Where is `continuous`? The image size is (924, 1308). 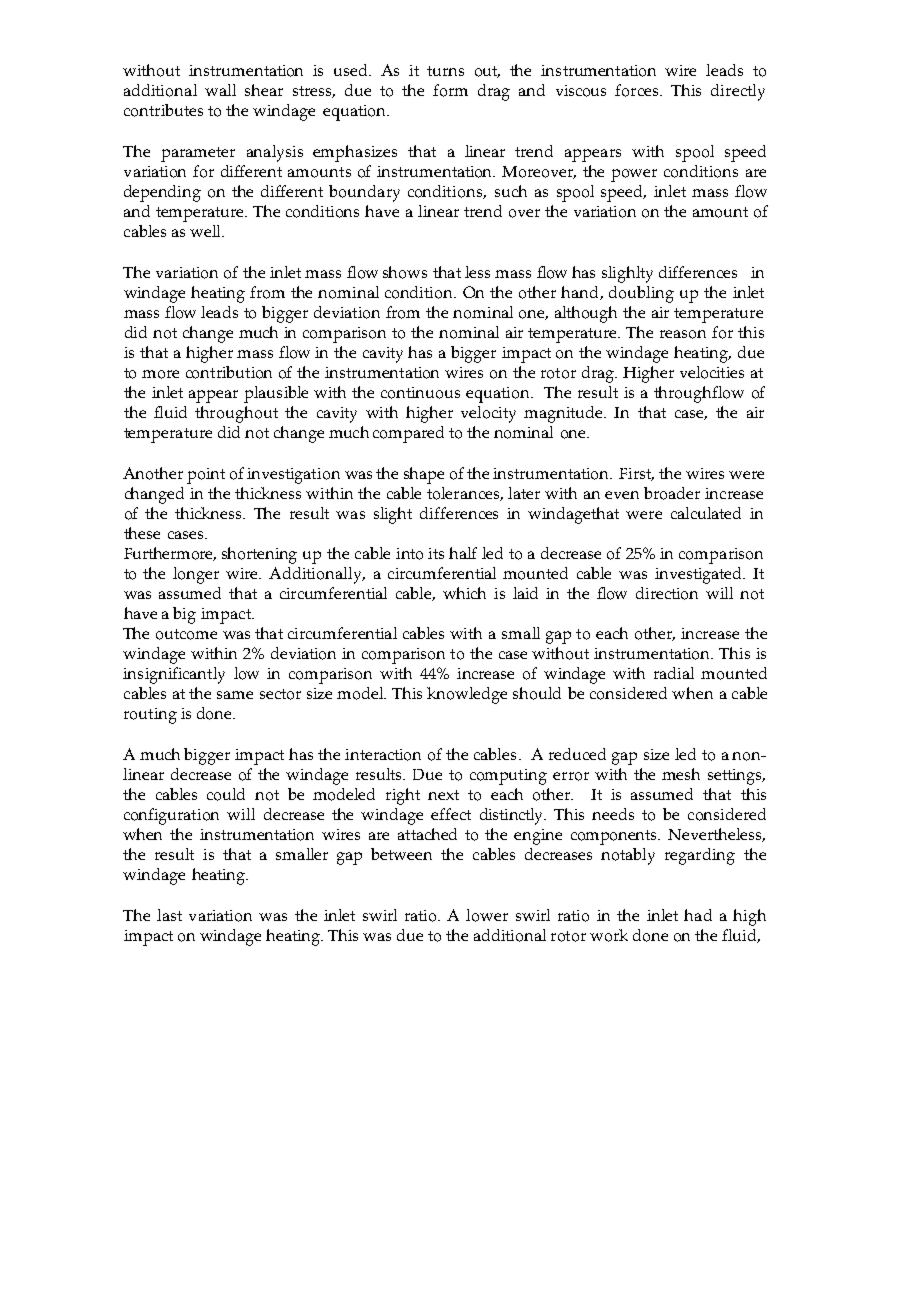 continuous is located at coordinates (420, 393).
